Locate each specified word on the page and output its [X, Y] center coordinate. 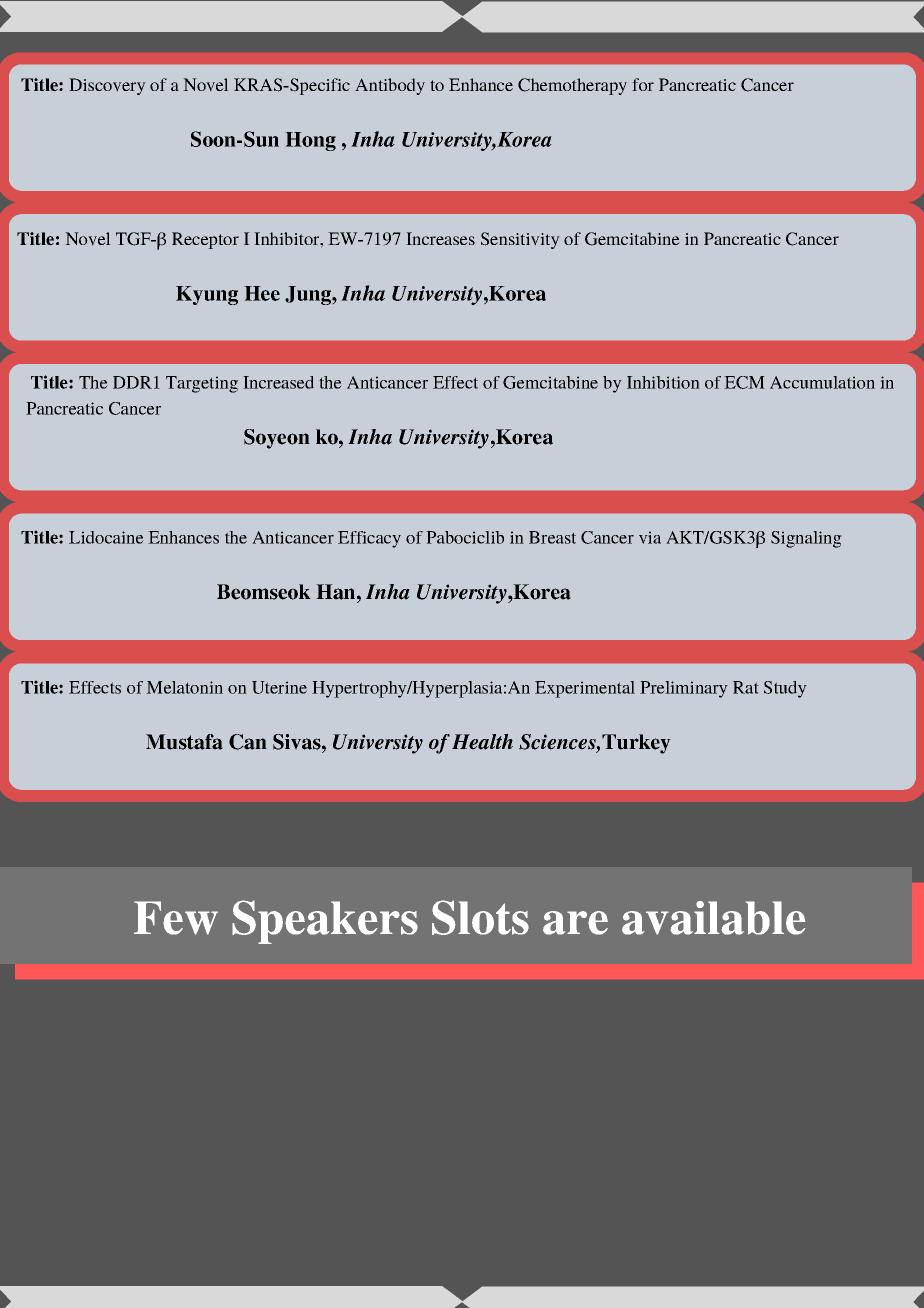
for [643, 84]
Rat [746, 687]
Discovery [107, 86]
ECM [744, 382]
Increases [440, 238]
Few [176, 918]
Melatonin [184, 687]
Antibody [390, 86]
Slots [480, 917]
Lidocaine [106, 537]
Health [482, 742]
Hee [262, 293]
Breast [552, 537]
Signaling [806, 539]
